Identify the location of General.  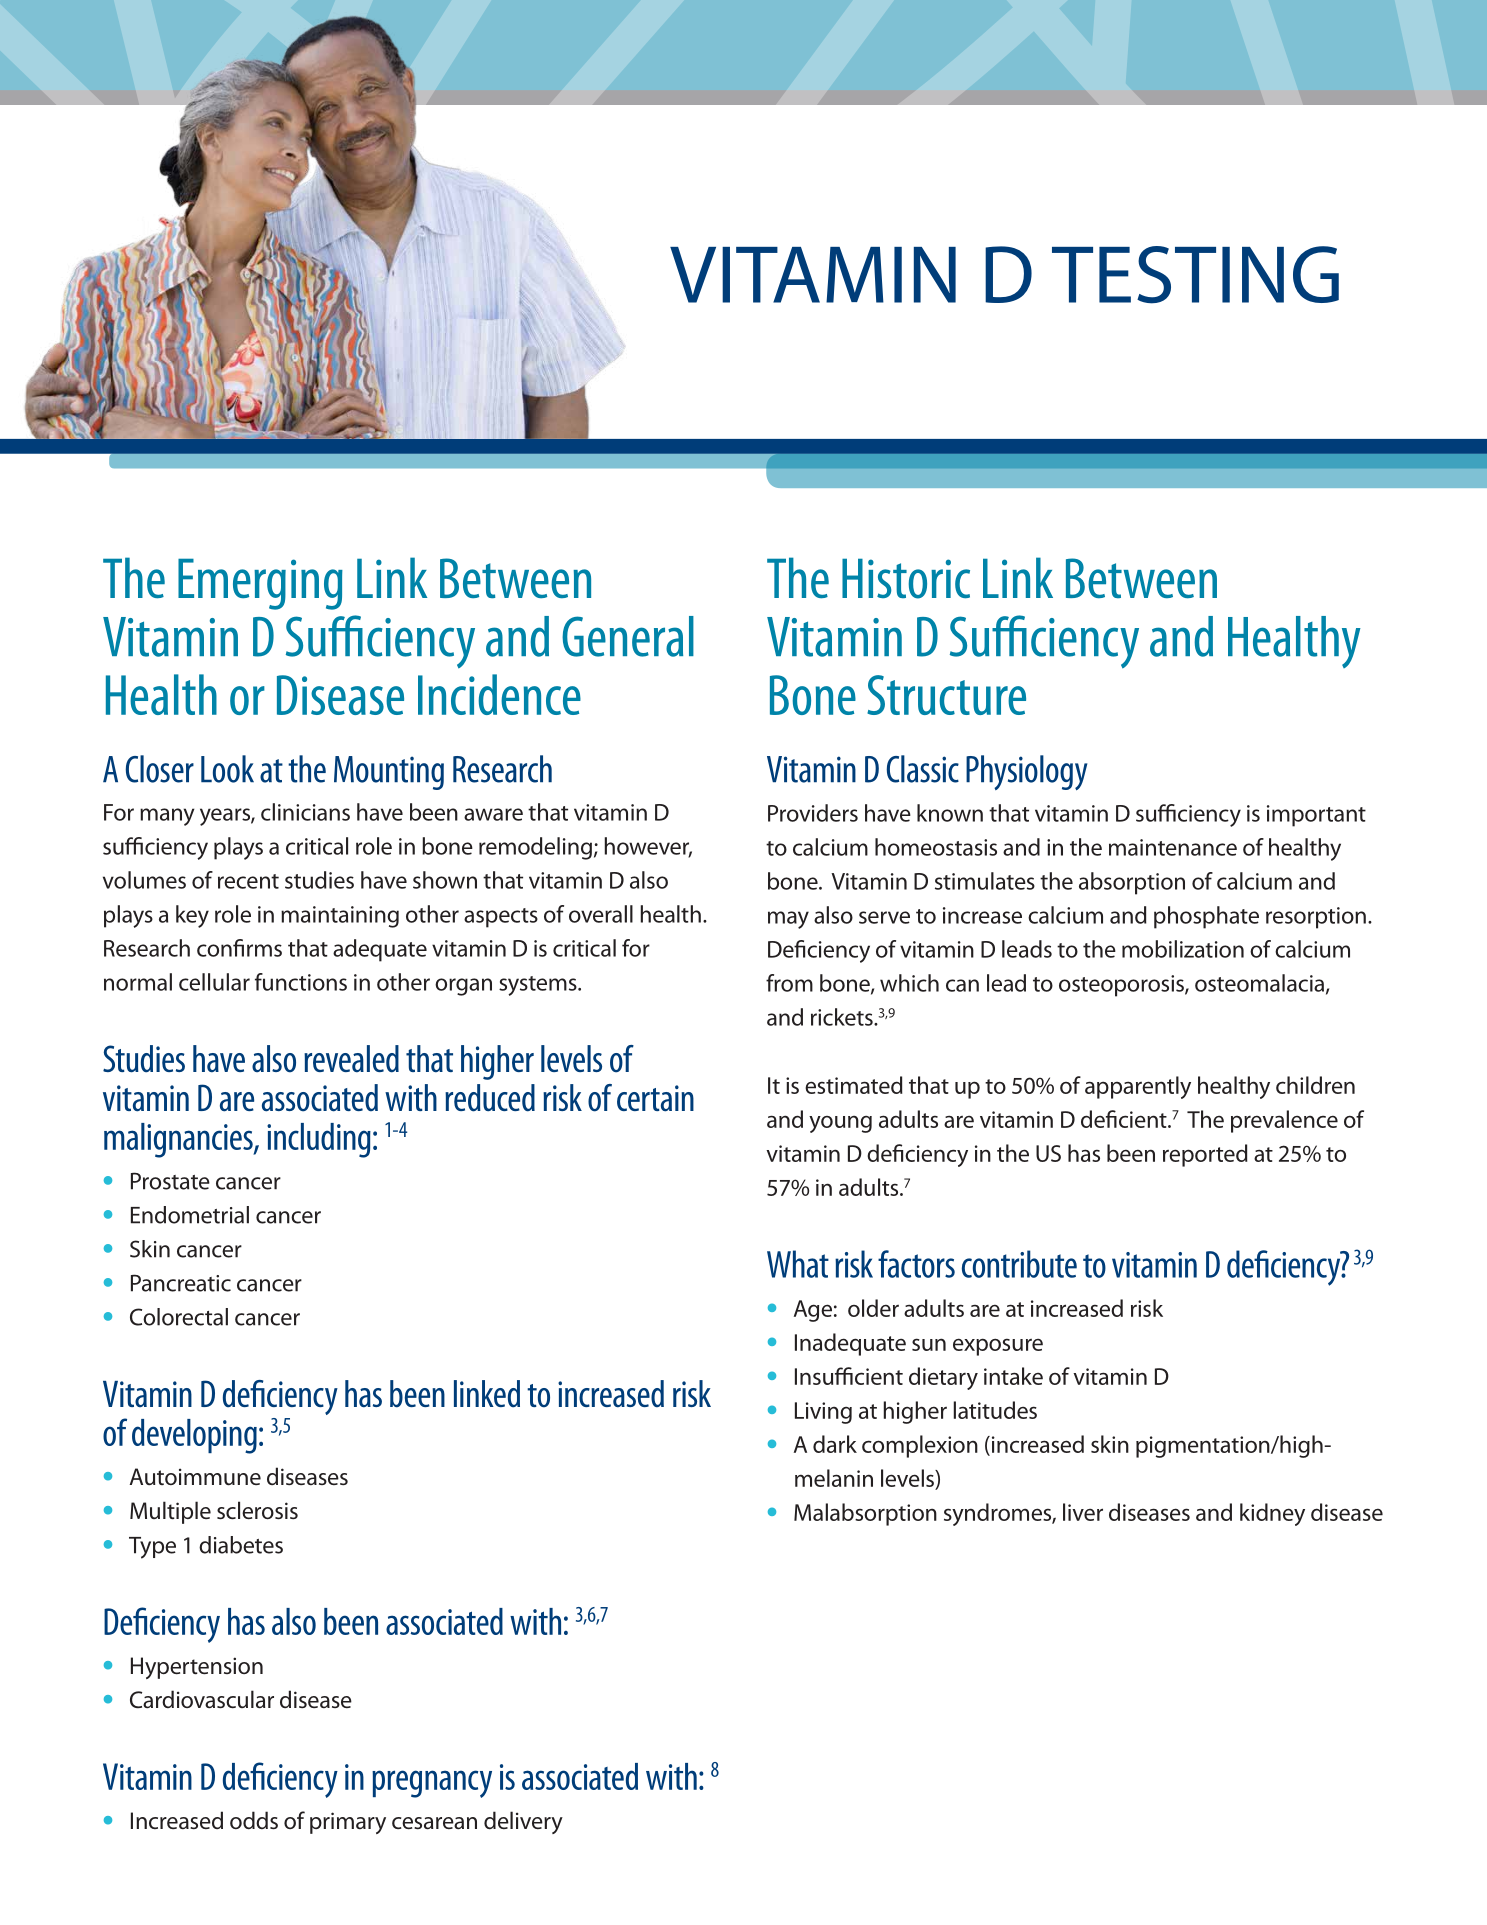
(628, 636).
